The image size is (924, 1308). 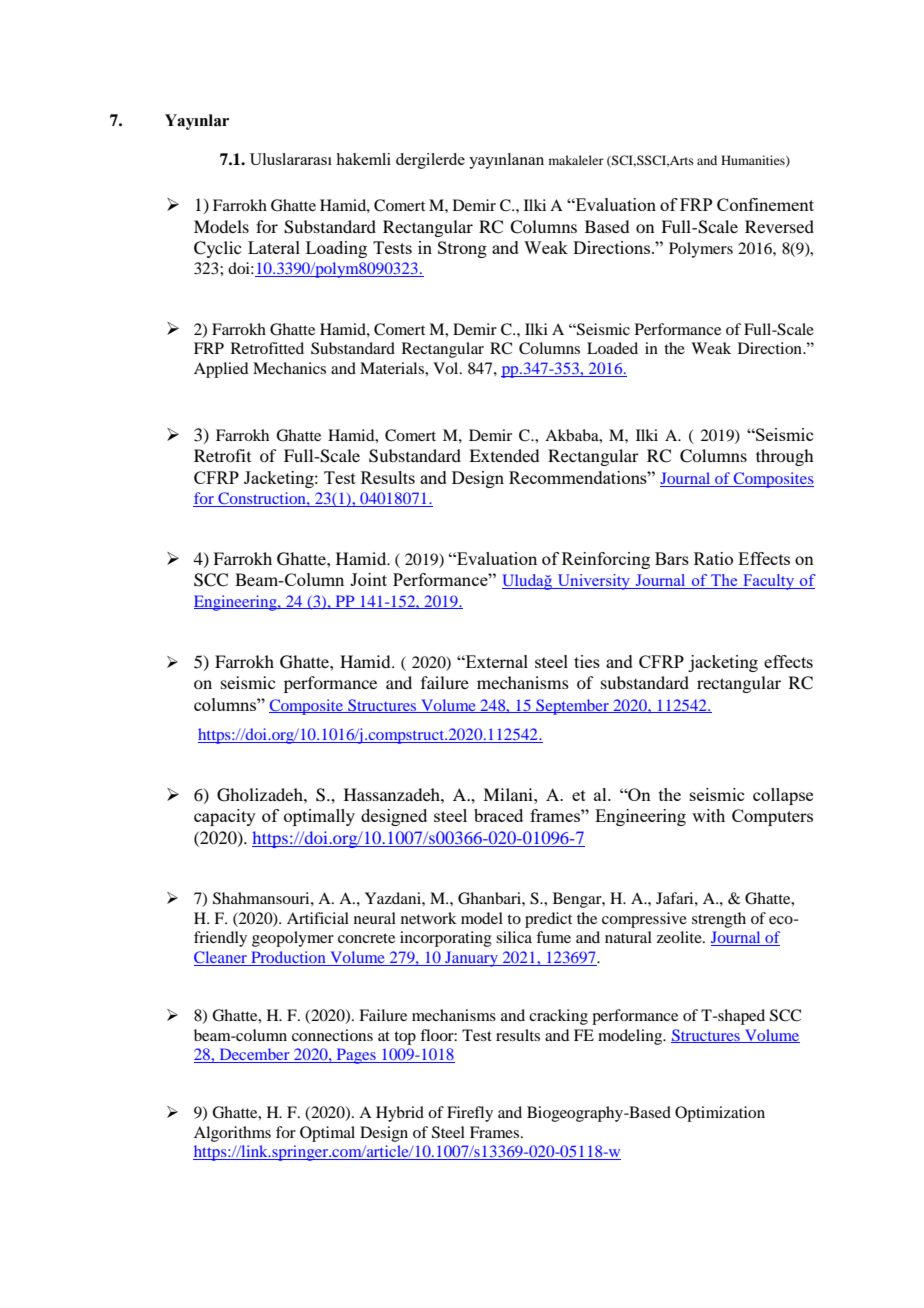 I want to click on Hybrid, so click(x=400, y=1114).
